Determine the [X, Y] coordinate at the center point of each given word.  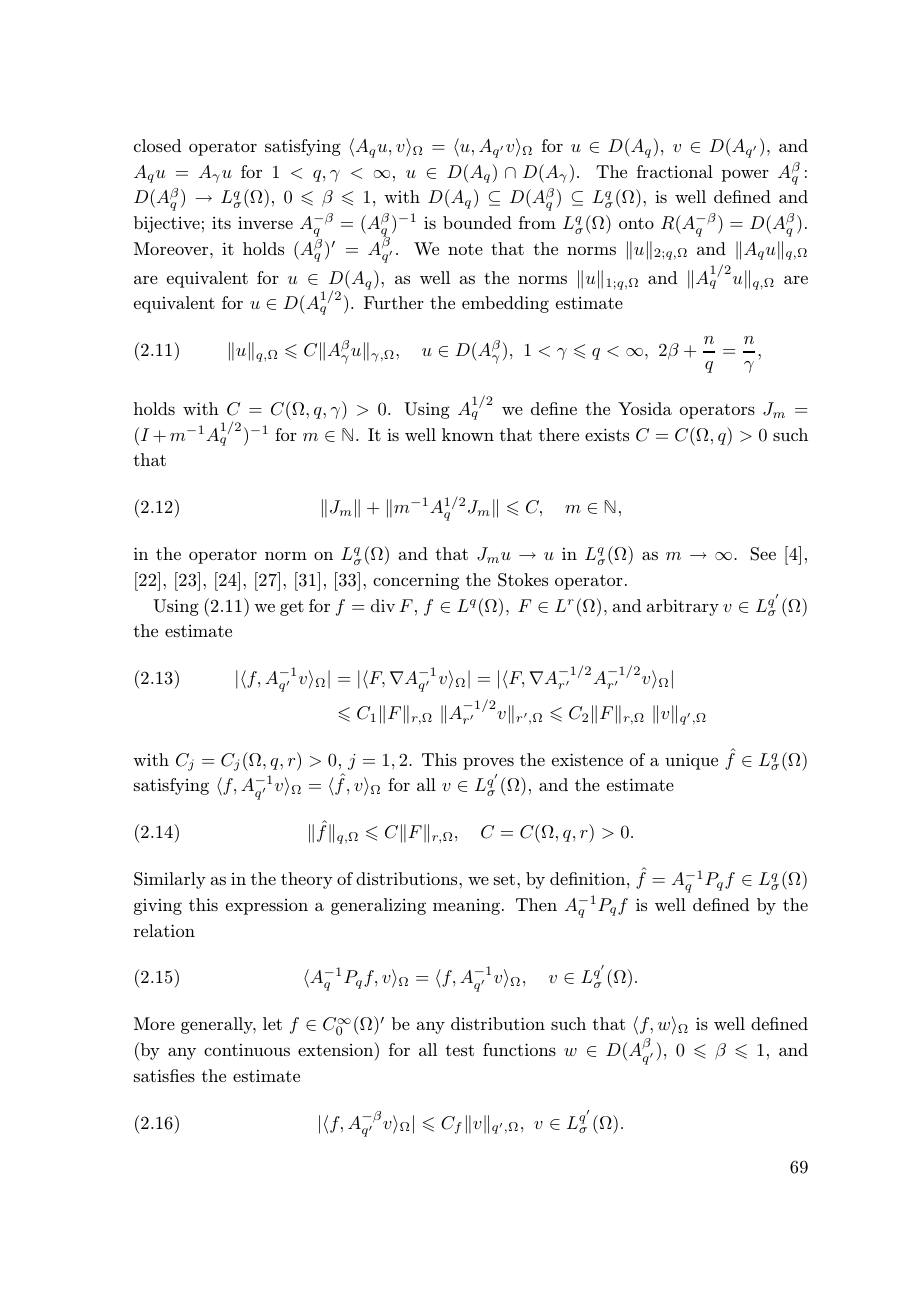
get [292, 608]
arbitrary [683, 607]
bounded [477, 222]
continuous [247, 1049]
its [221, 223]
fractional [675, 171]
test [459, 1050]
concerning [416, 582]
